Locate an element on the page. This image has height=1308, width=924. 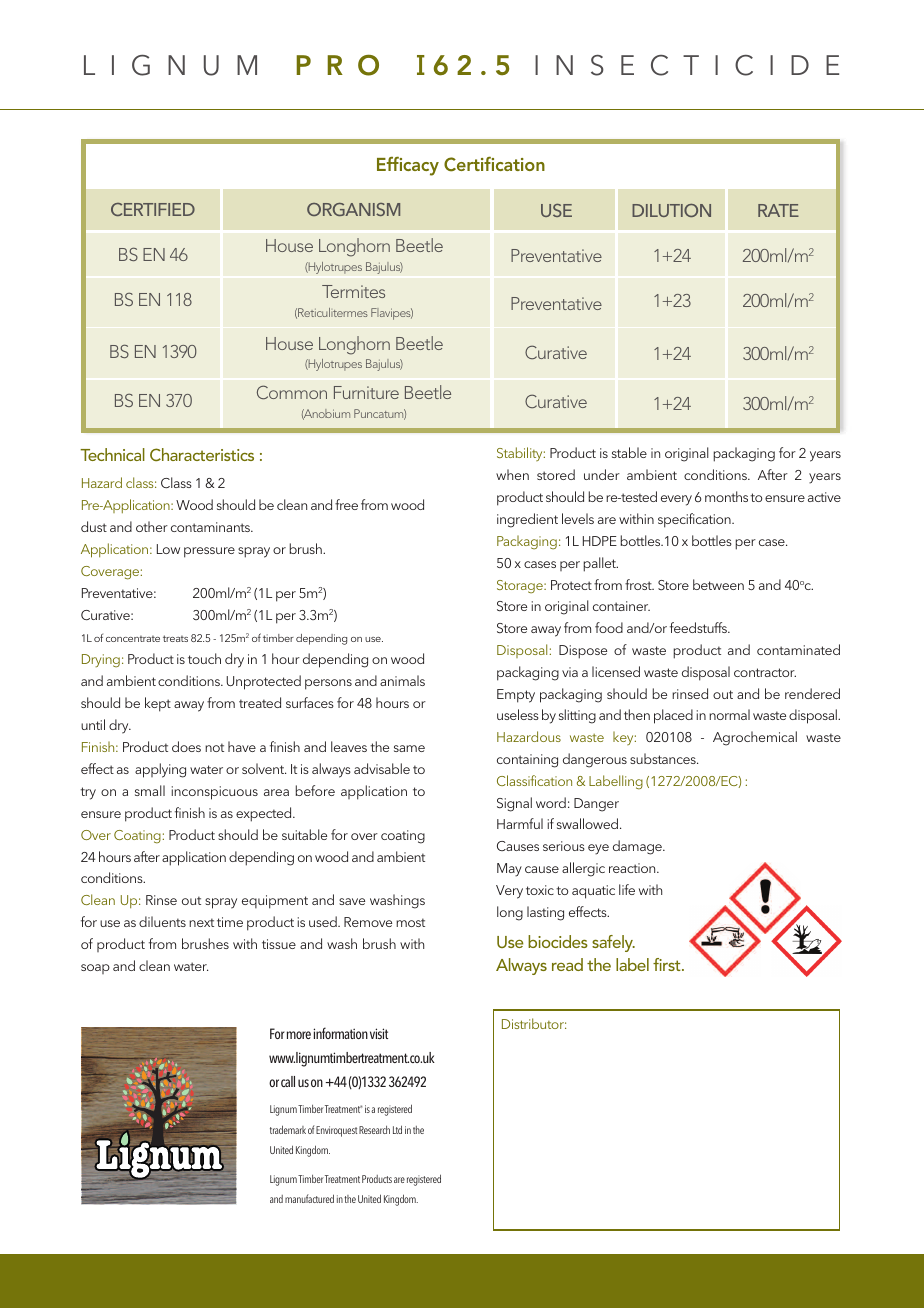
contractor is located at coordinates (765, 672).
